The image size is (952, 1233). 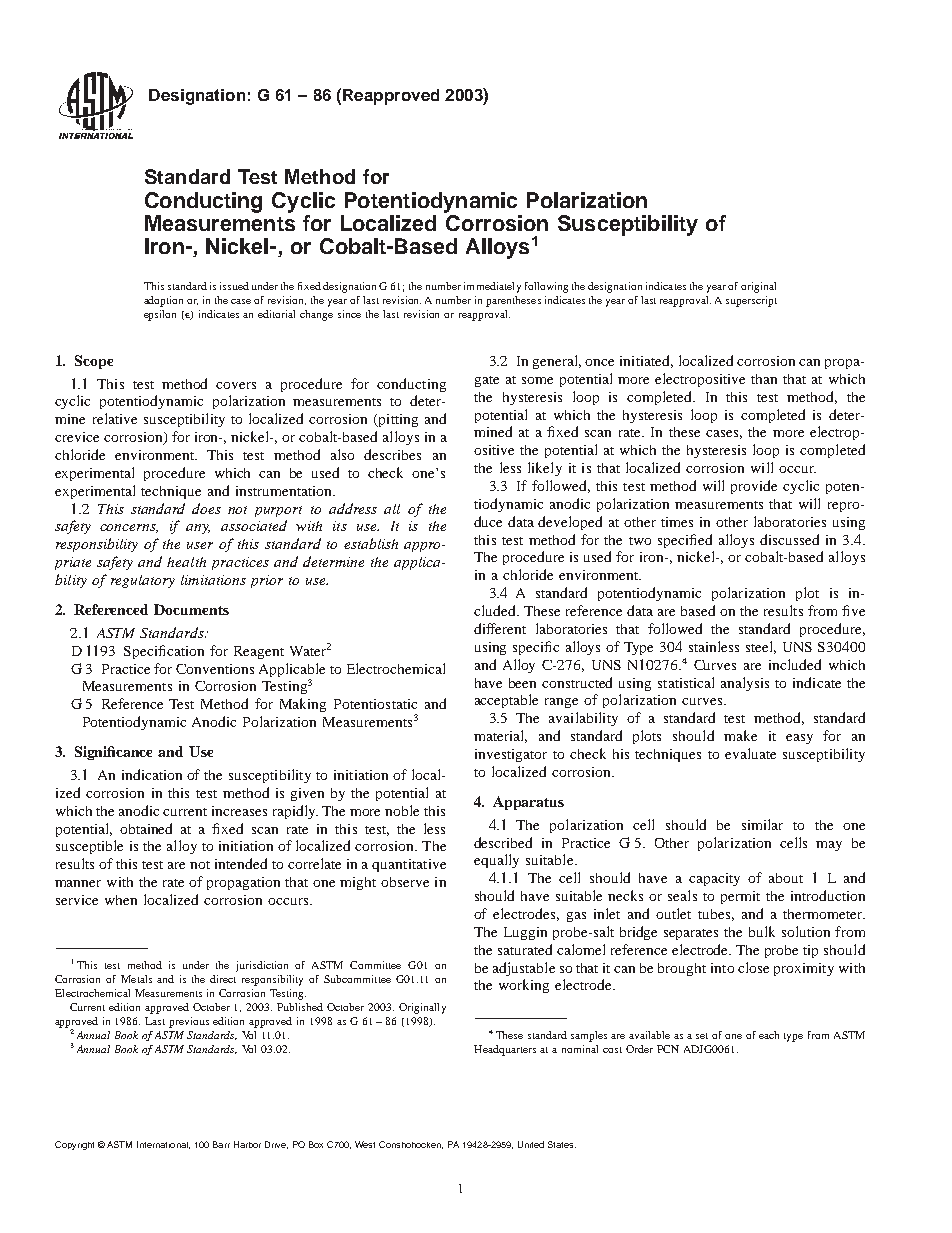 I want to click on epsilon, so click(x=160, y=315).
